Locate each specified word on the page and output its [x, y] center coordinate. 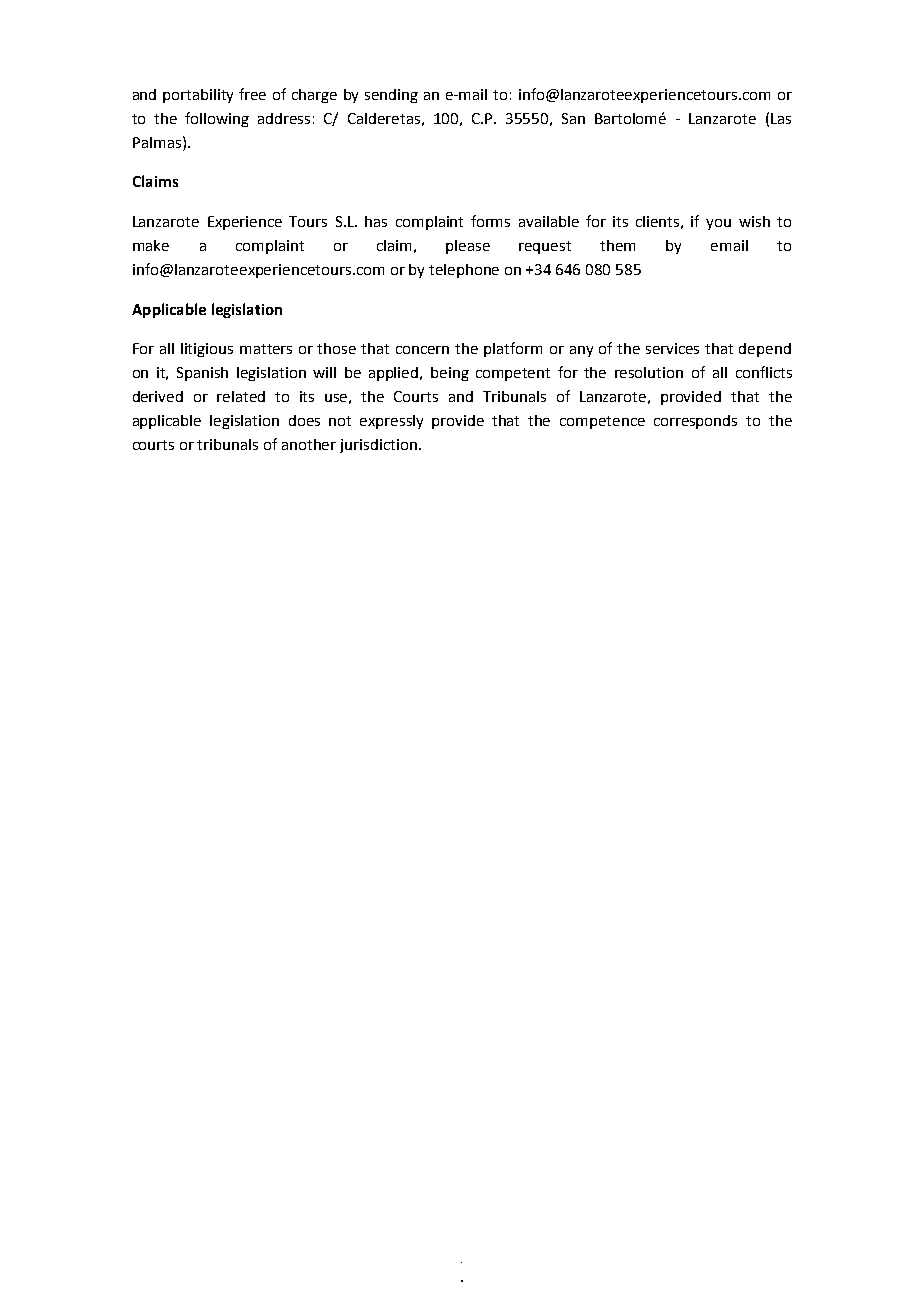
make [151, 245]
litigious [207, 350]
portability [198, 96]
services [672, 348]
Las [781, 118]
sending [391, 96]
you [718, 224]
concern [422, 350]
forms [490, 221]
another [309, 444]
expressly [391, 422]
